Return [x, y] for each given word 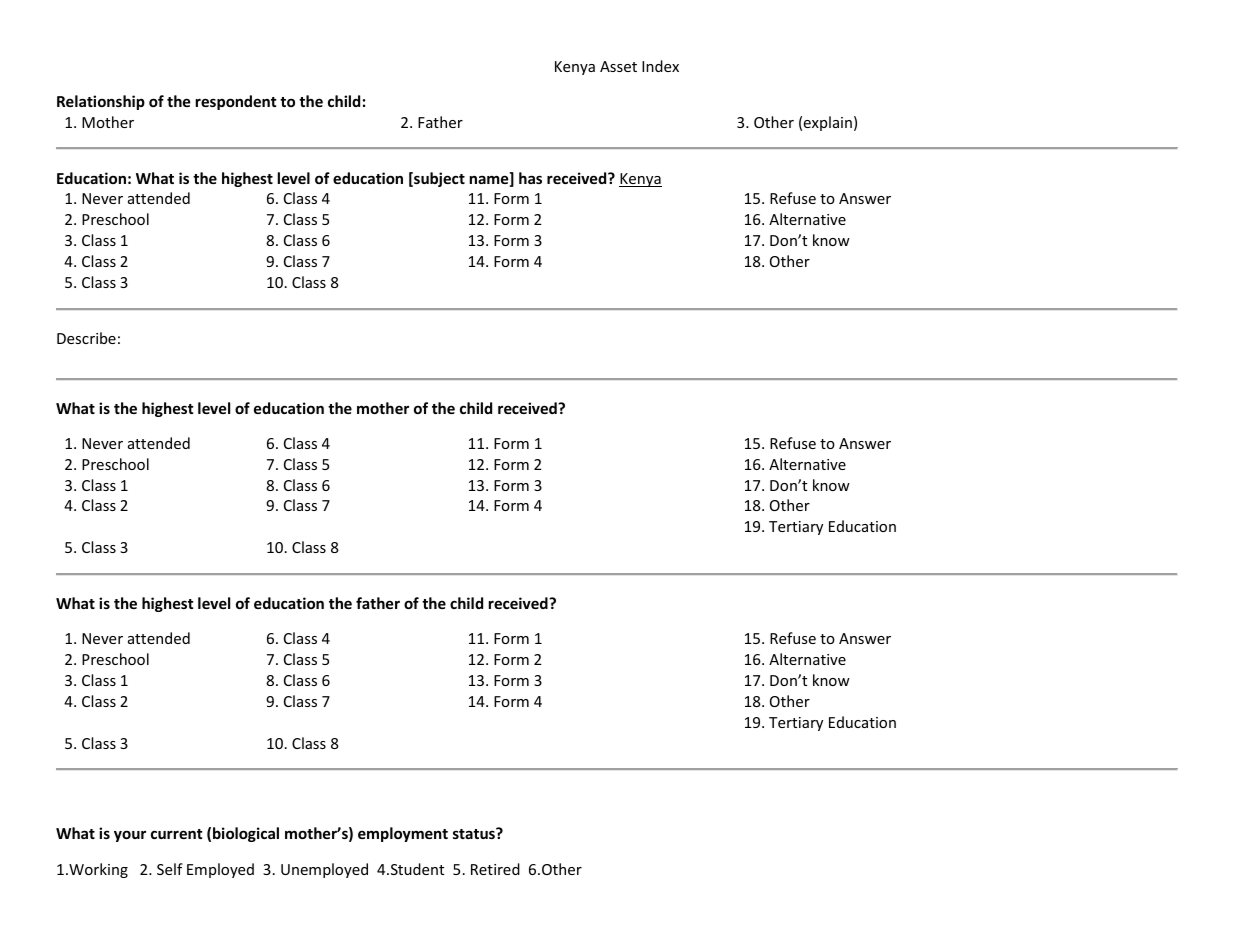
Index [660, 66]
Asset [618, 66]
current [177, 834]
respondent [236, 102]
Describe [86, 338]
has [530, 178]
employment [403, 834]
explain [827, 123]
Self [170, 869]
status [475, 833]
